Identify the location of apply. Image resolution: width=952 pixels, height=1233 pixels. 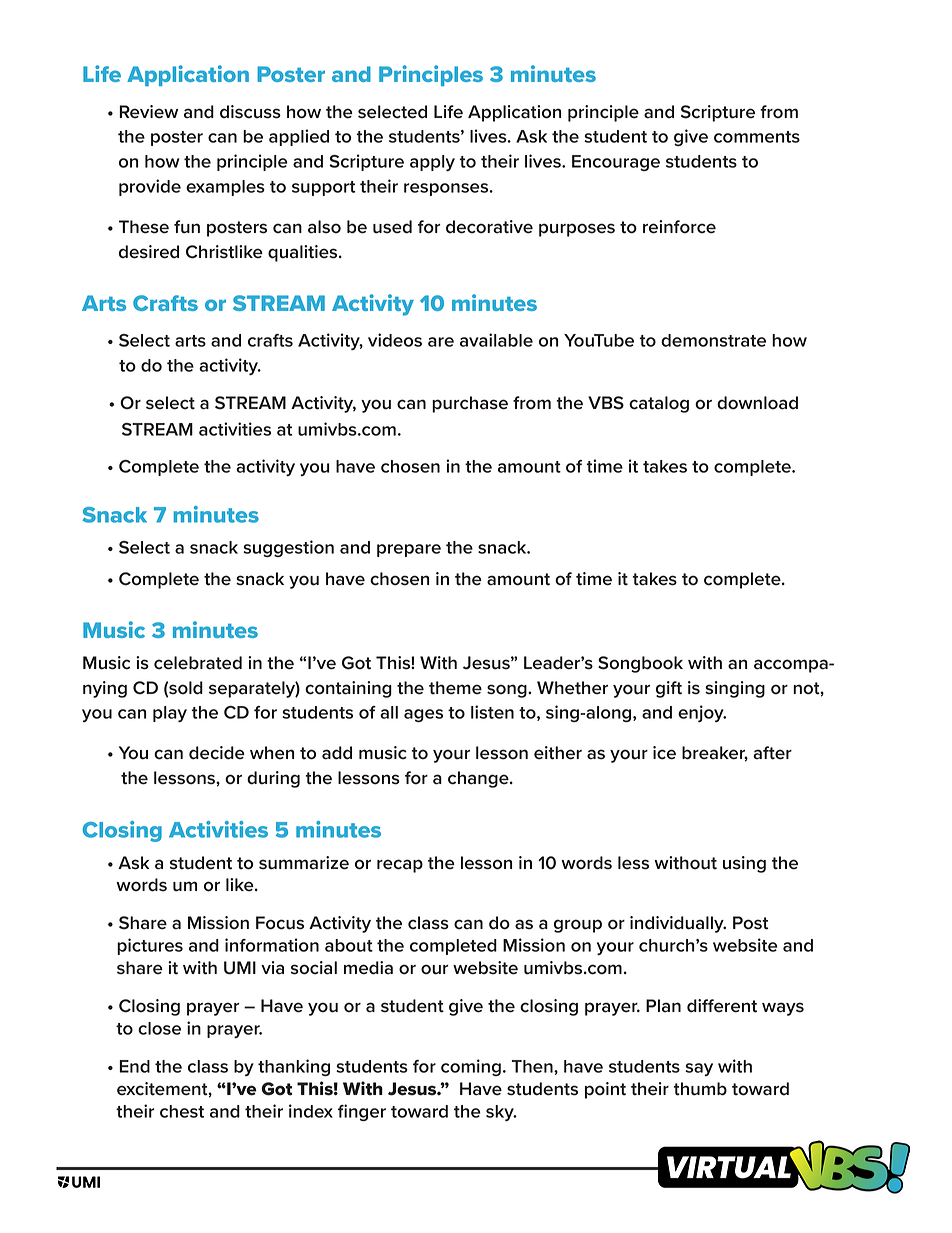
(432, 163).
